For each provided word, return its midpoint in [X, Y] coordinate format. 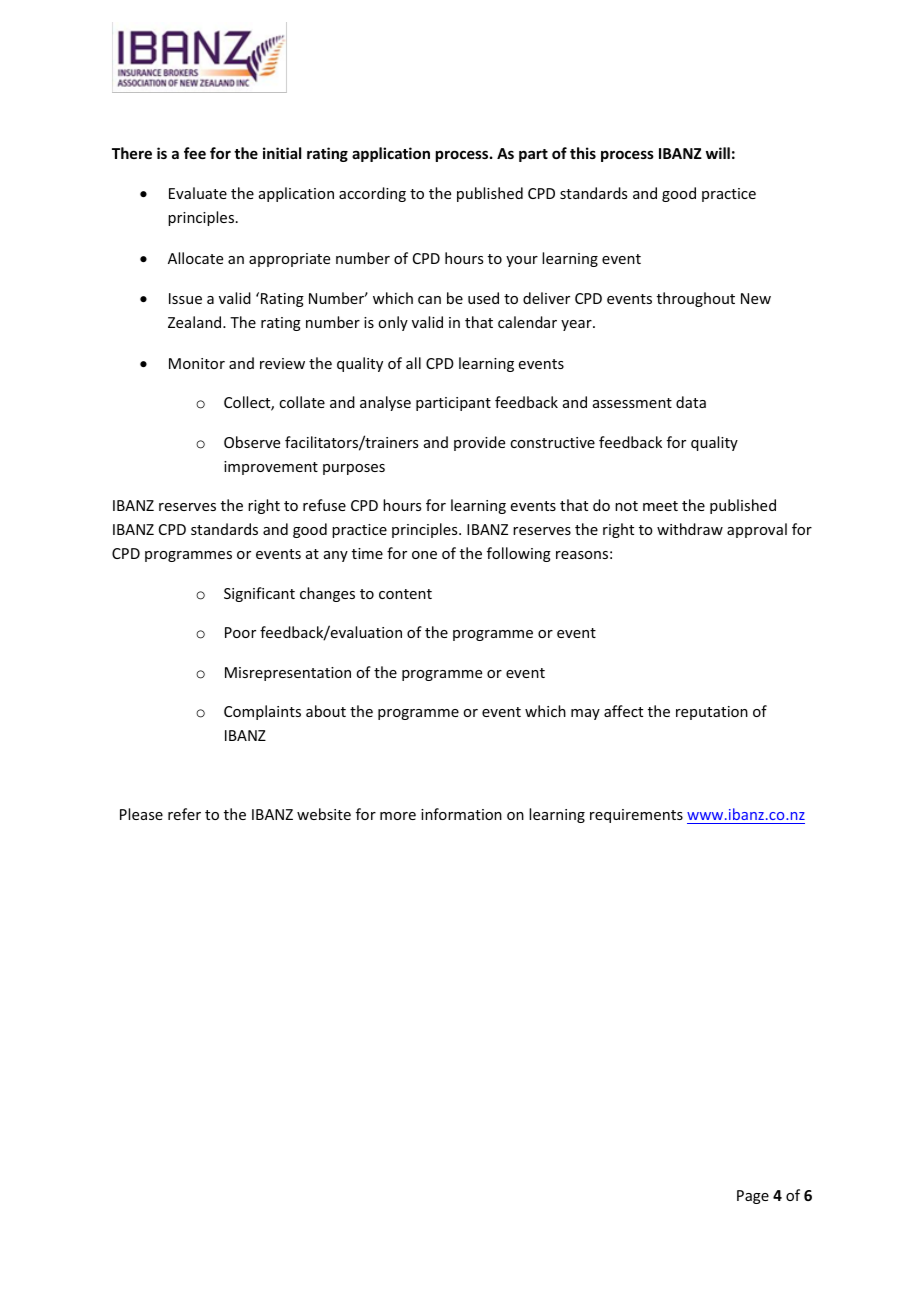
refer [184, 814]
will [718, 153]
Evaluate [198, 193]
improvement [271, 468]
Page [753, 1197]
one [424, 555]
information [461, 814]
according [372, 194]
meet [660, 506]
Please [141, 814]
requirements [636, 816]
